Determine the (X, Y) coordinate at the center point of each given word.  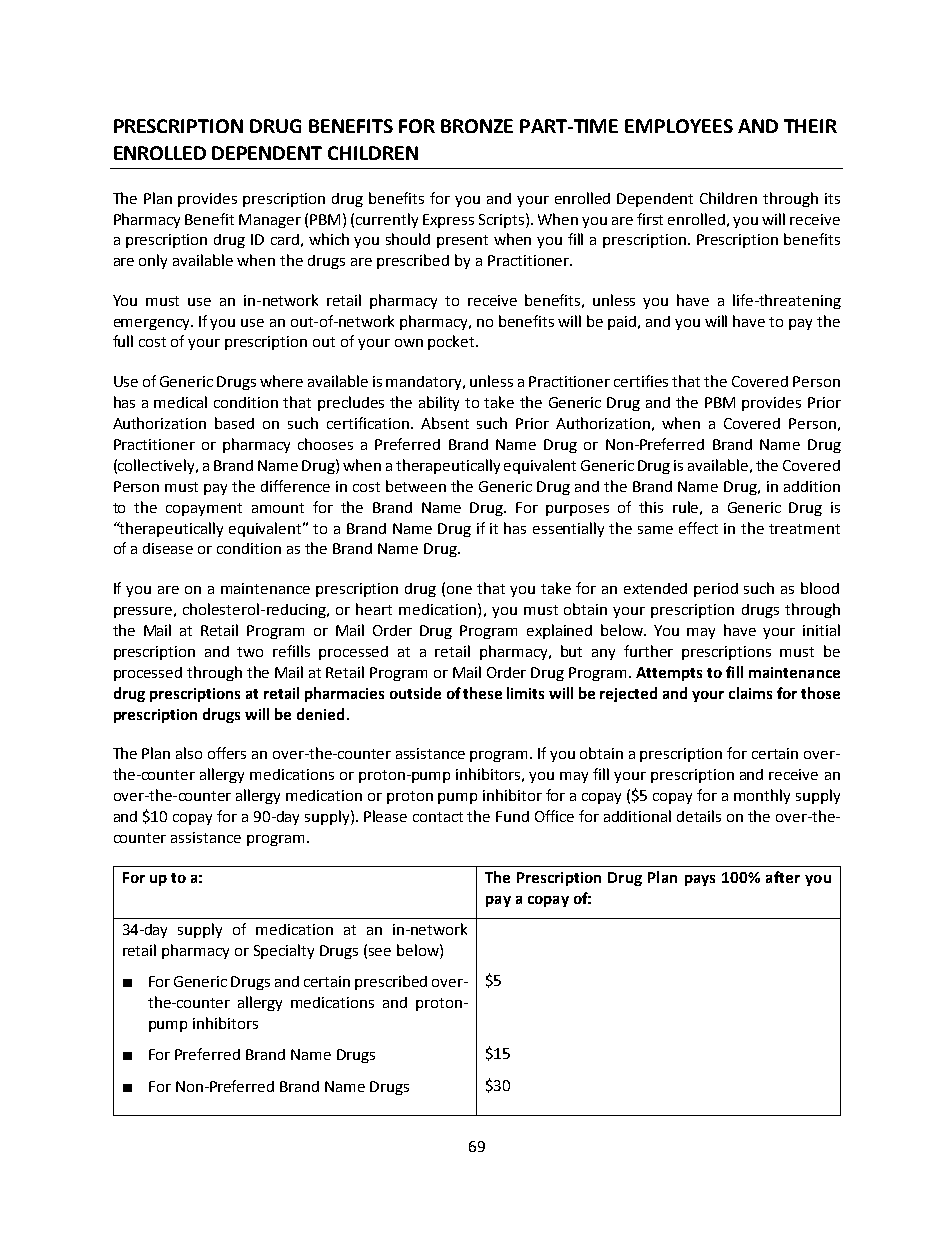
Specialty (284, 951)
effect (698, 528)
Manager (270, 221)
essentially (568, 529)
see (380, 952)
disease (168, 548)
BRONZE (477, 126)
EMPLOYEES (679, 126)
